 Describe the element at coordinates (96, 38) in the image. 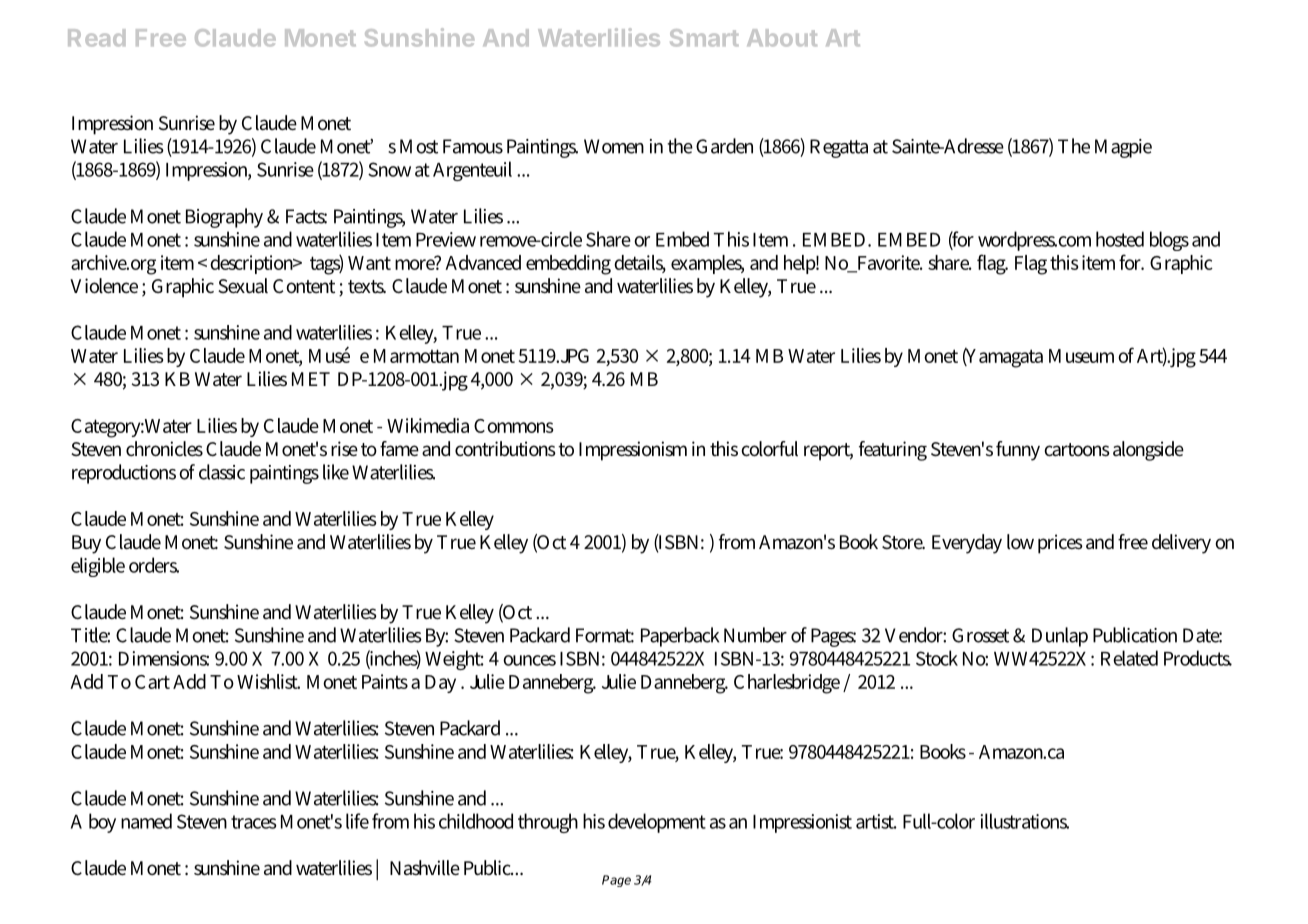

I see `Read` at that location.
